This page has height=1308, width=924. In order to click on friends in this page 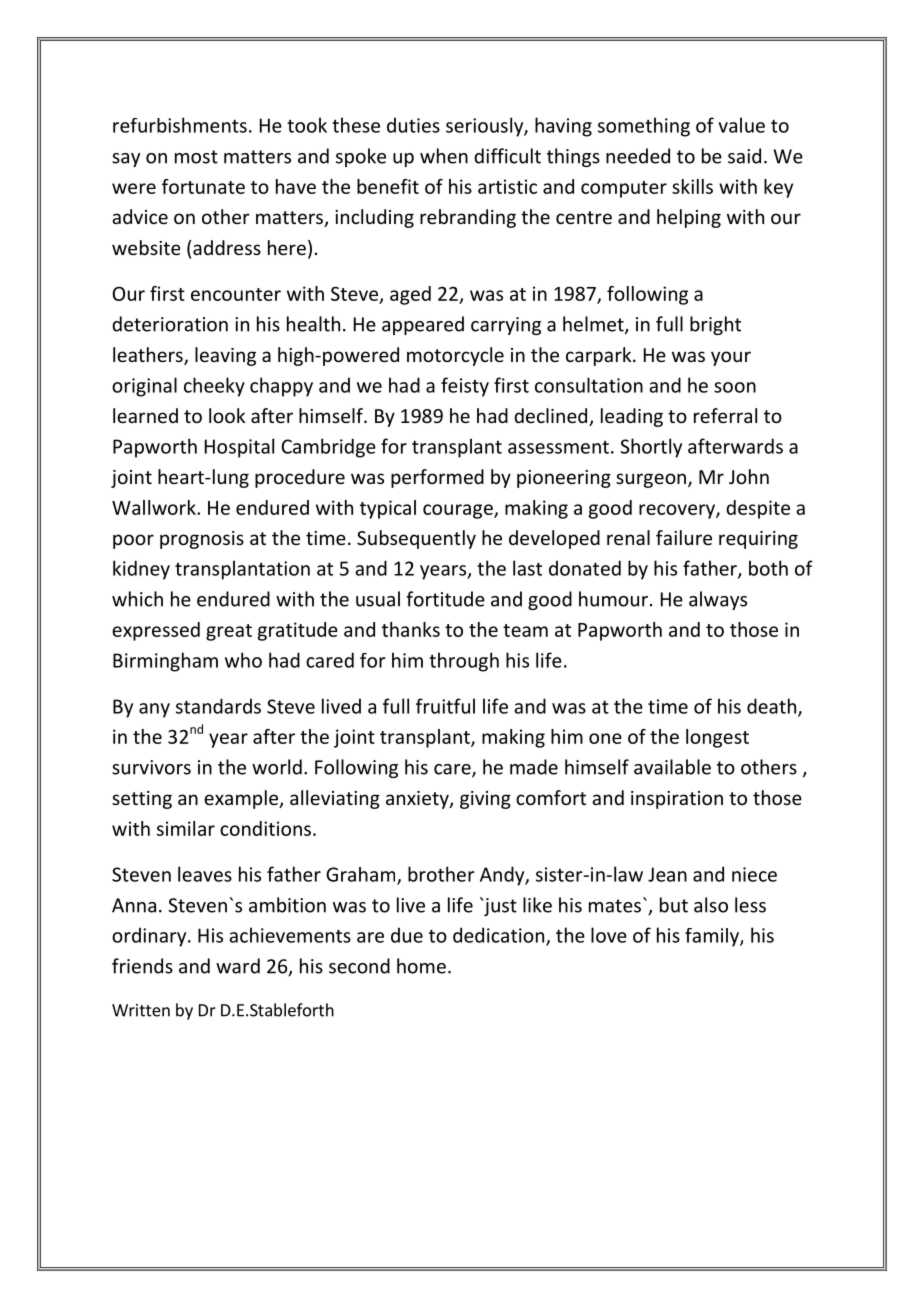, I will do `click(142, 966)`.
